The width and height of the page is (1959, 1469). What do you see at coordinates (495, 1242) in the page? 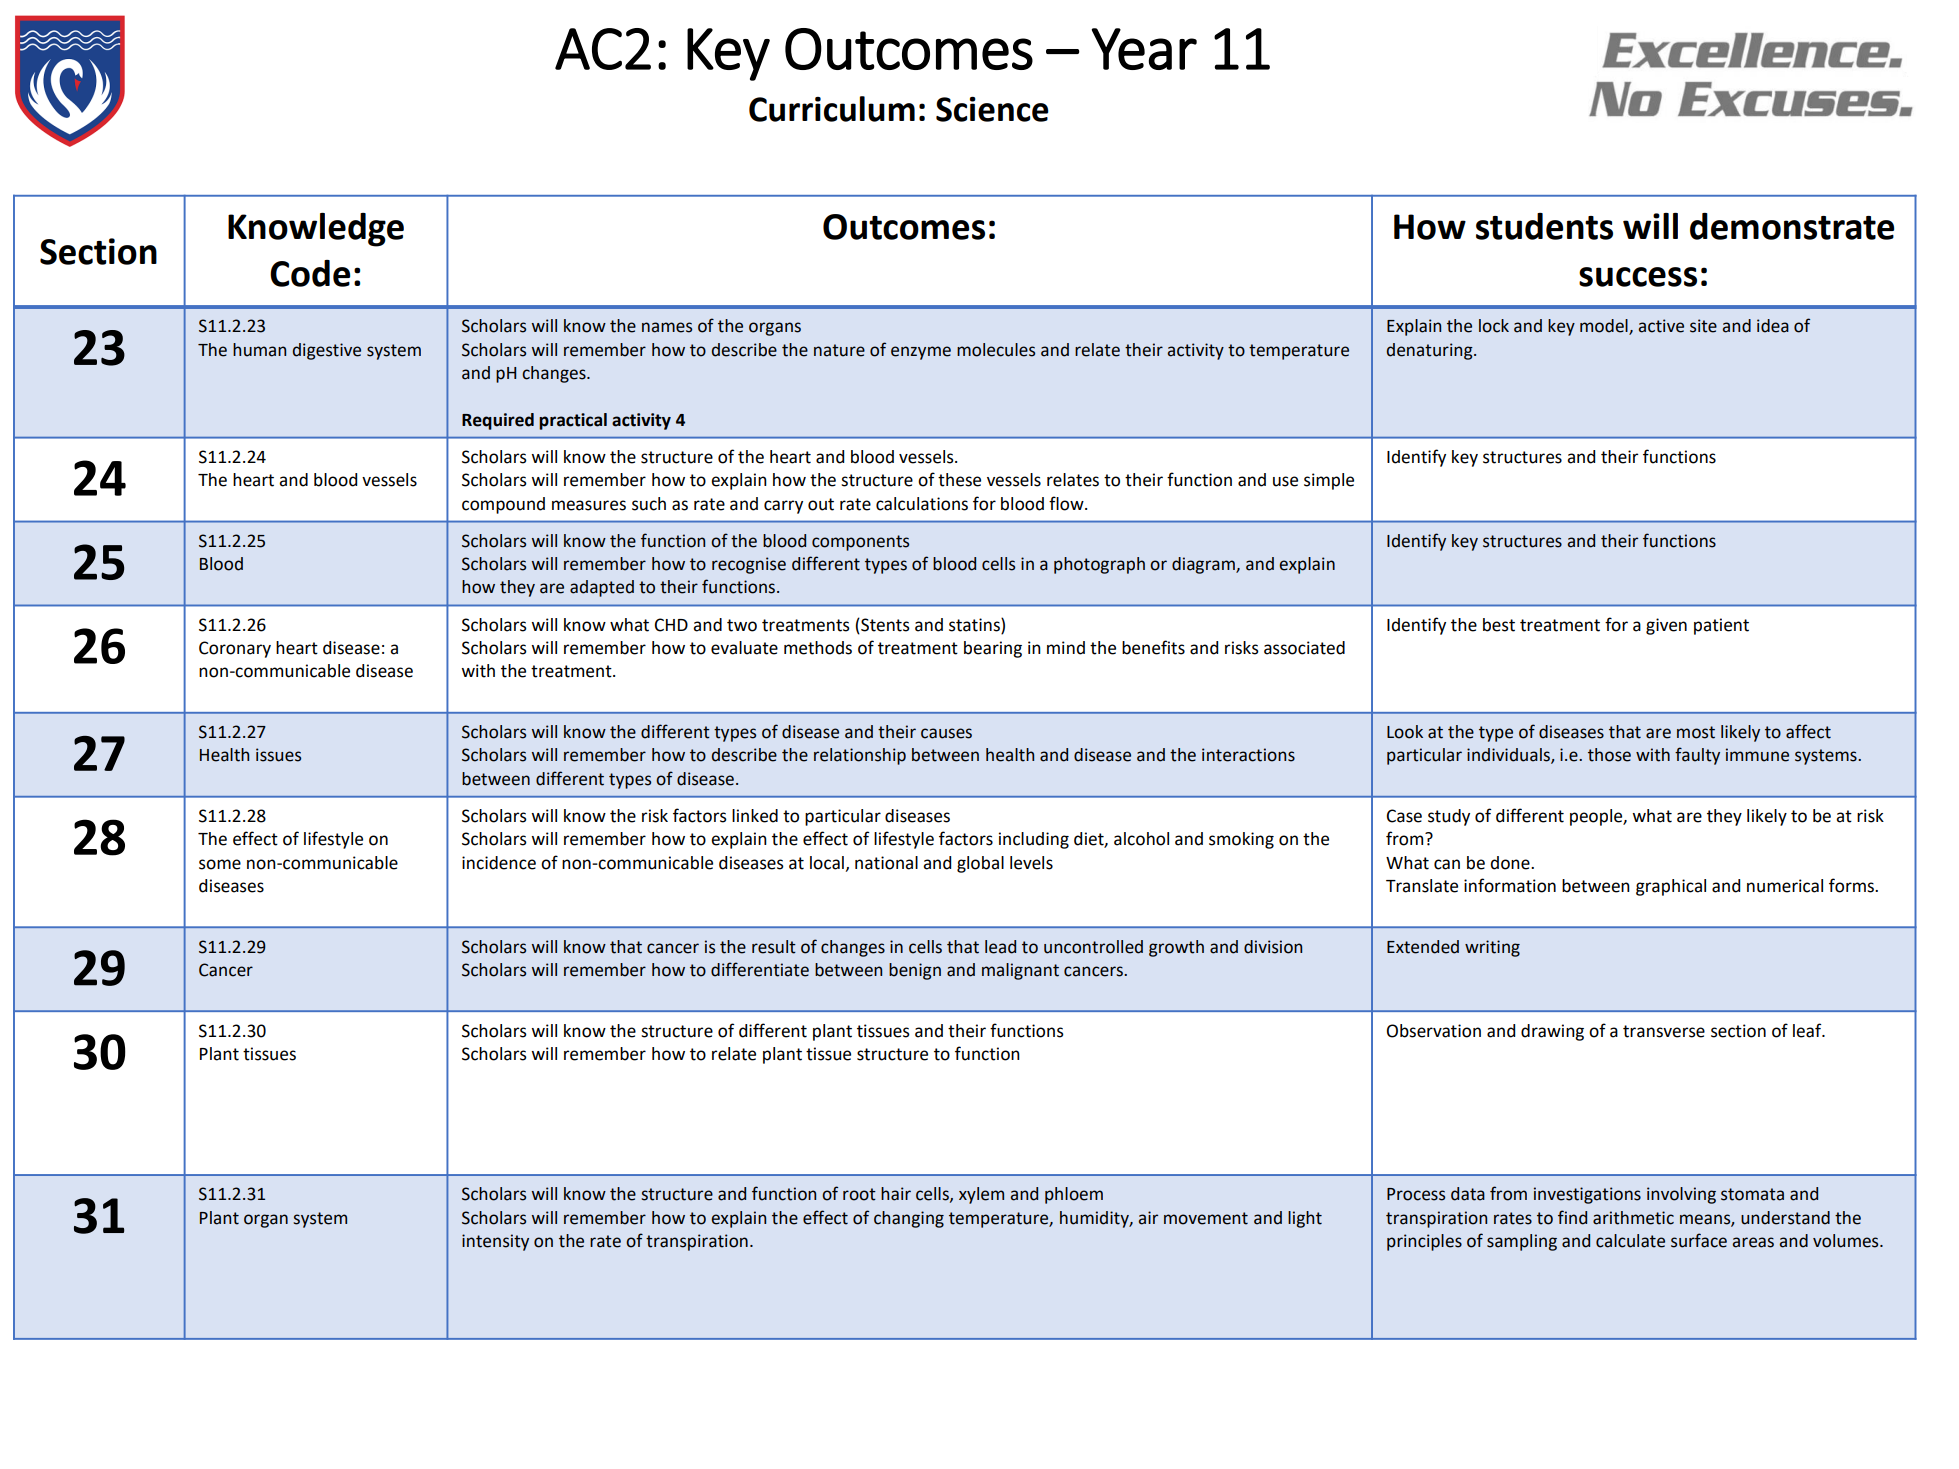
I see `intensity` at bounding box center [495, 1242].
